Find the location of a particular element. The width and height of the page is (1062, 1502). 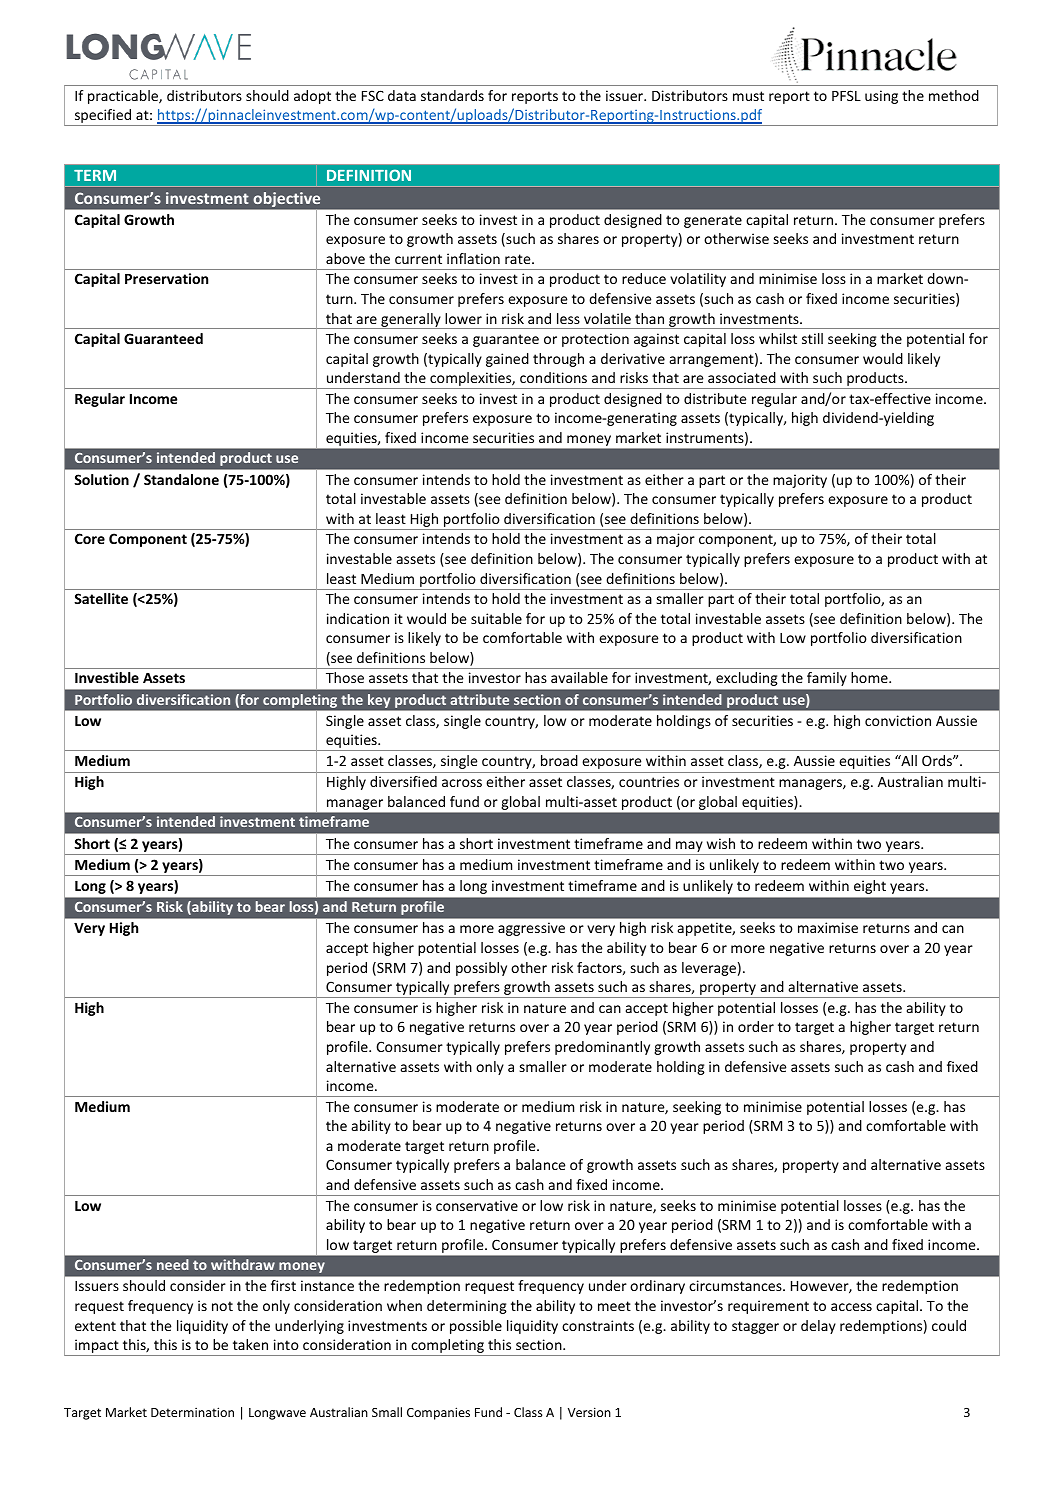

conditions is located at coordinates (553, 377).
